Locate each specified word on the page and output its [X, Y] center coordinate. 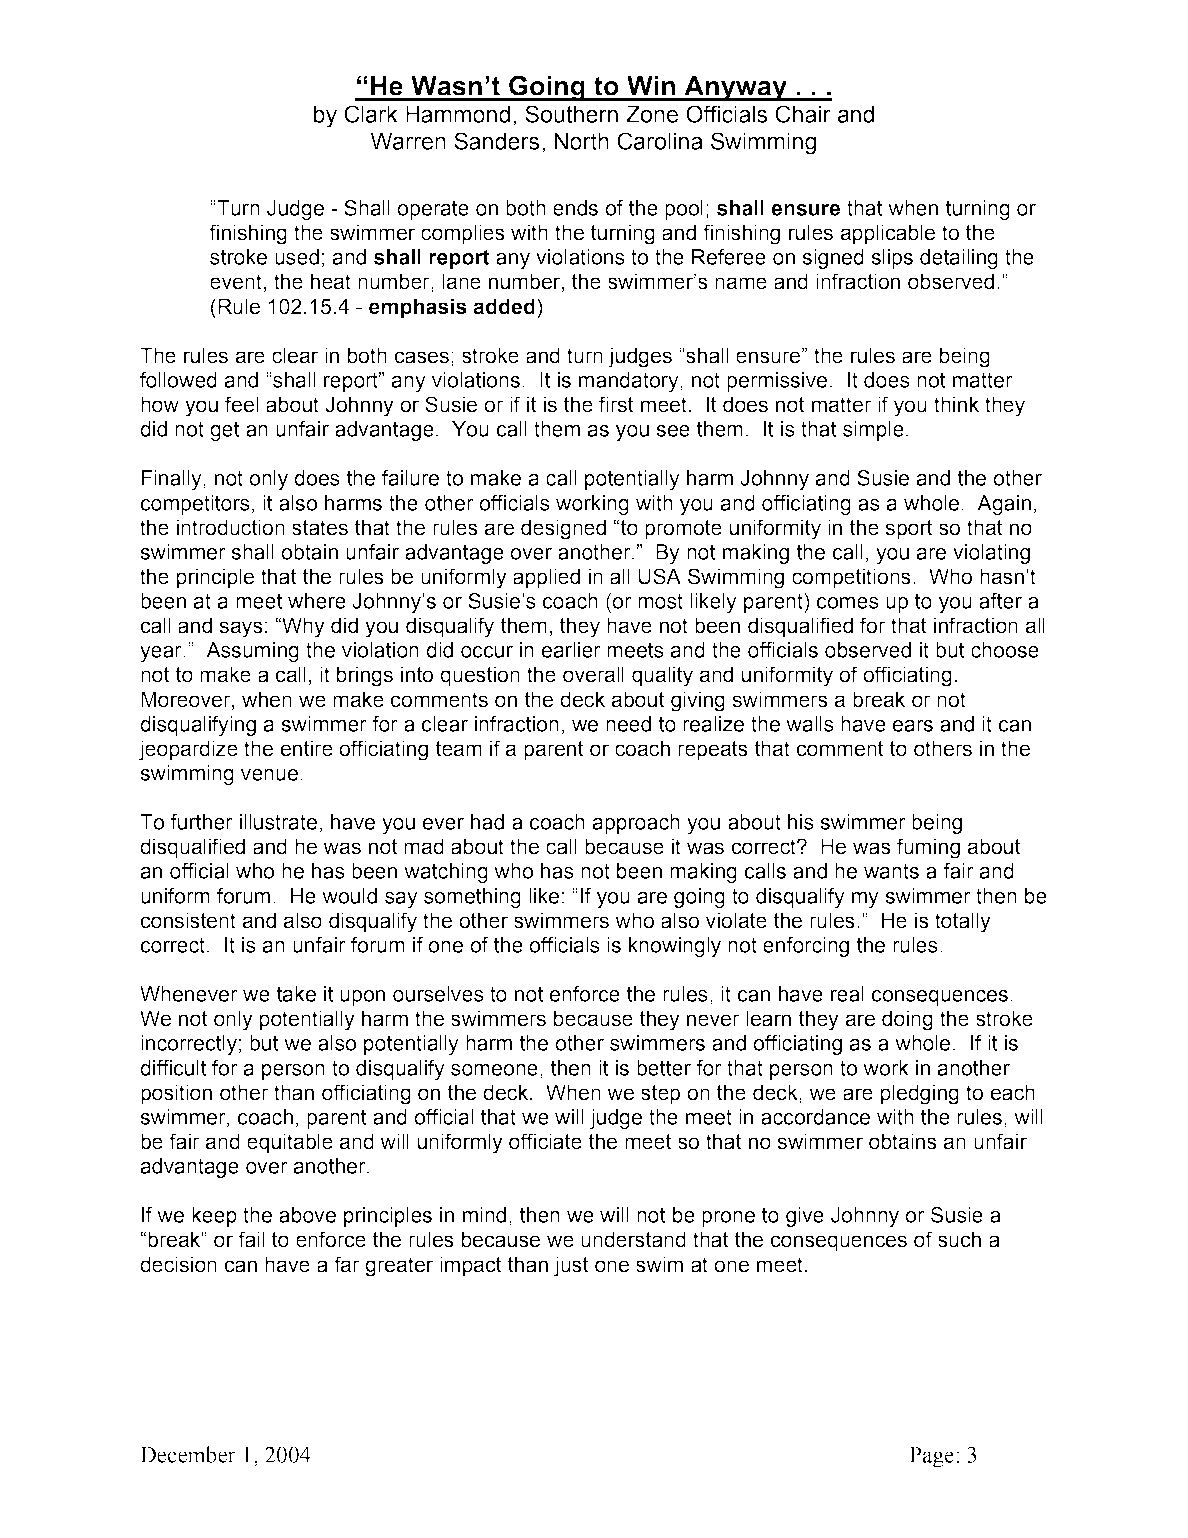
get [224, 431]
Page [931, 1457]
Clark [371, 114]
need [628, 724]
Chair [803, 114]
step [660, 1095]
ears [913, 726]
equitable [290, 1143]
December [188, 1454]
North [582, 141]
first [616, 404]
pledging [920, 1094]
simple [873, 431]
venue [269, 775]
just [571, 1266]
